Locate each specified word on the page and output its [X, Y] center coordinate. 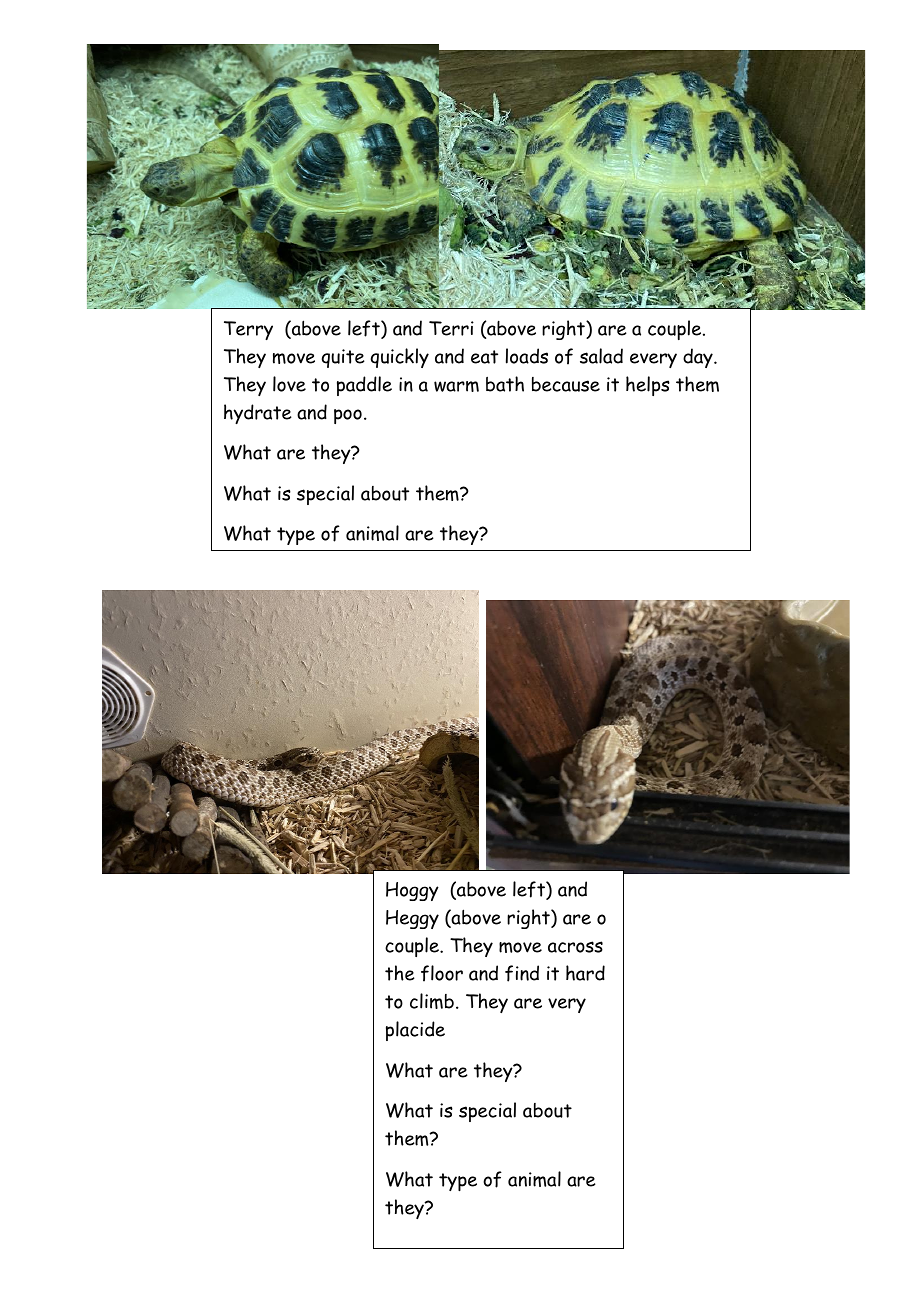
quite [343, 358]
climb [432, 1001]
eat [484, 357]
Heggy [412, 919]
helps [648, 386]
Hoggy [412, 891]
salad [601, 356]
